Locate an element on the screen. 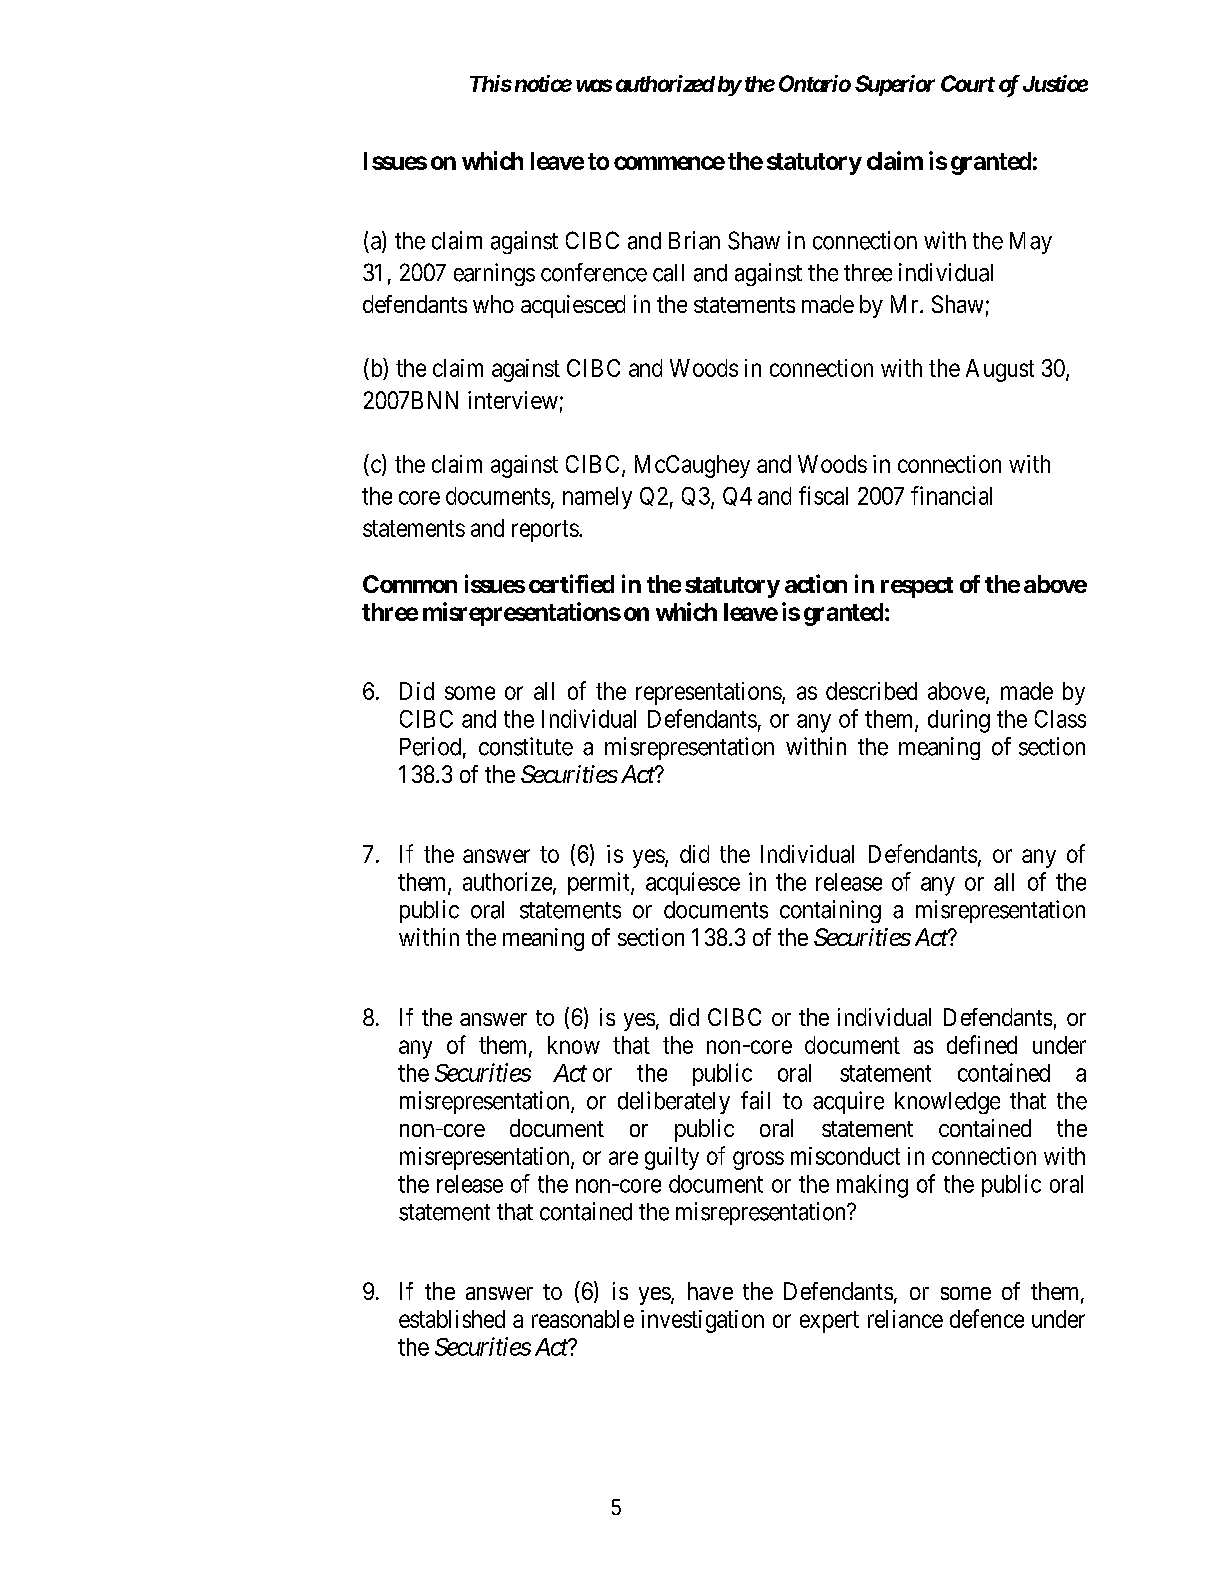 The width and height of the screenshot is (1231, 1593). fiscal is located at coordinates (823, 495).
